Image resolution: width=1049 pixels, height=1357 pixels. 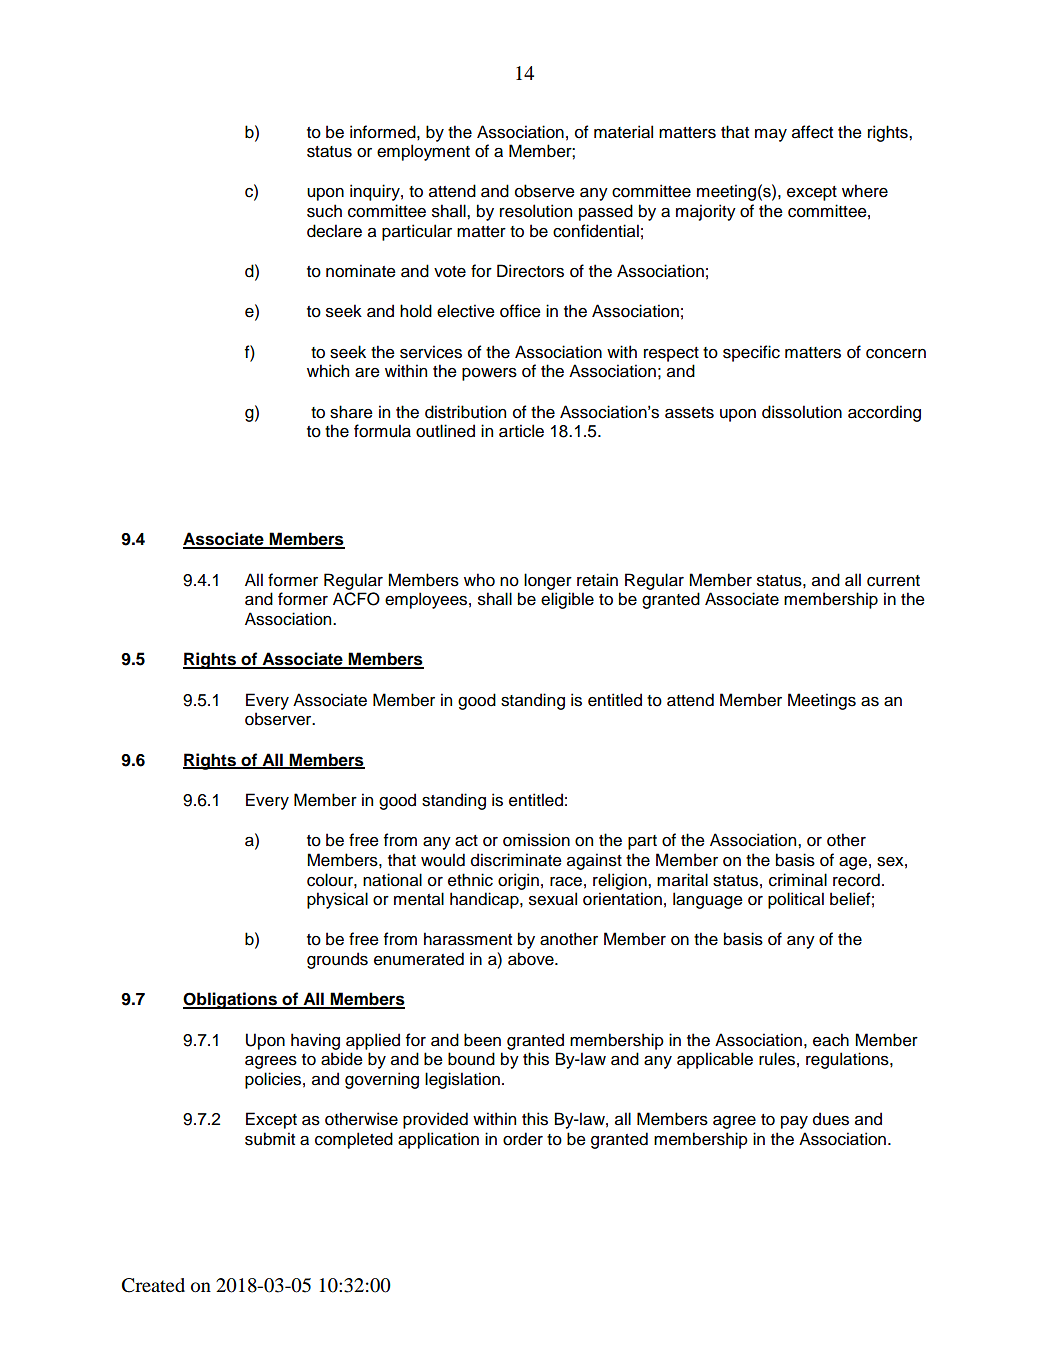 What do you see at coordinates (324, 211) in the page?
I see `such` at bounding box center [324, 211].
